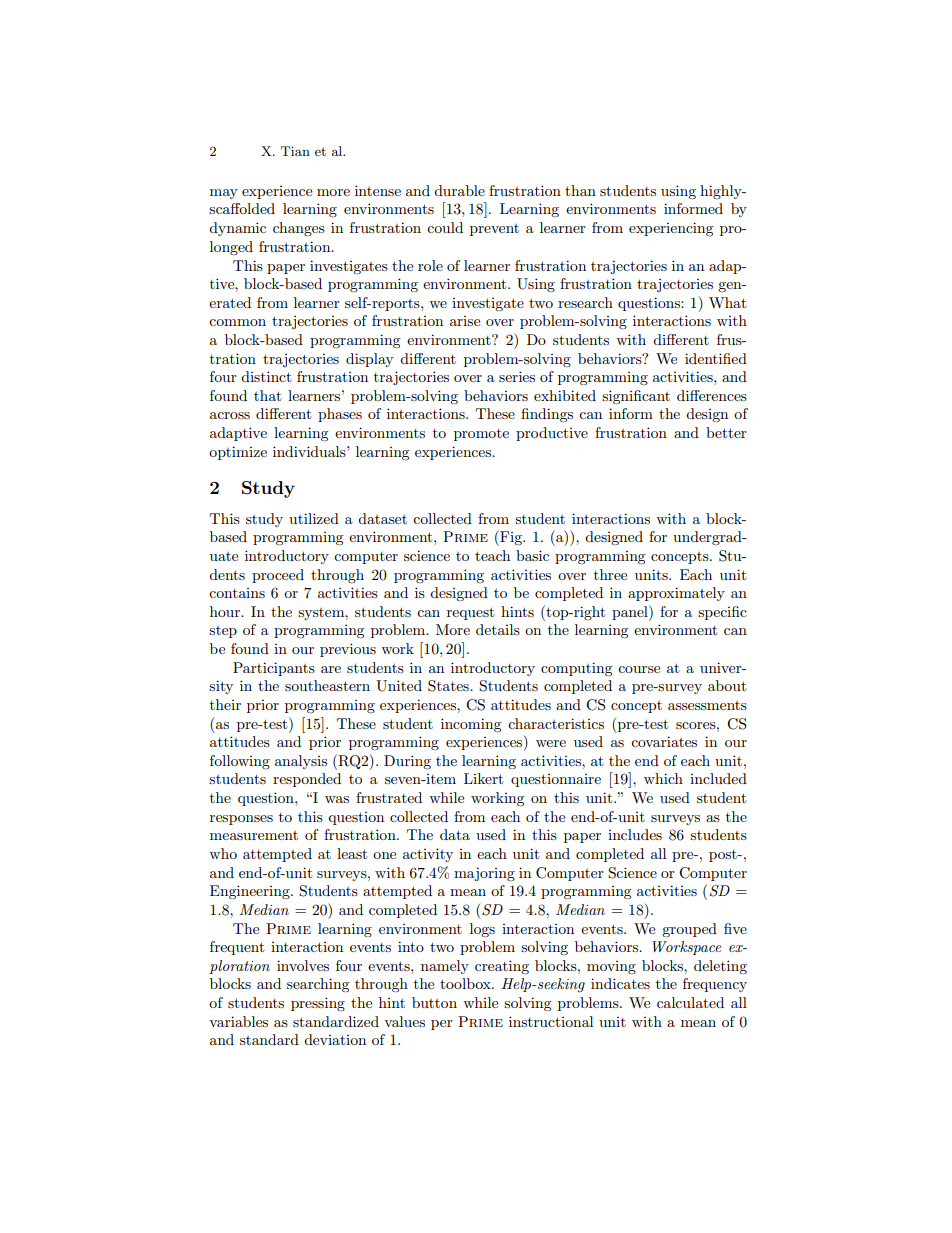 The height and width of the page is (1233, 952). Describe the element at coordinates (307, 780) in the page. I see `responded` at that location.
